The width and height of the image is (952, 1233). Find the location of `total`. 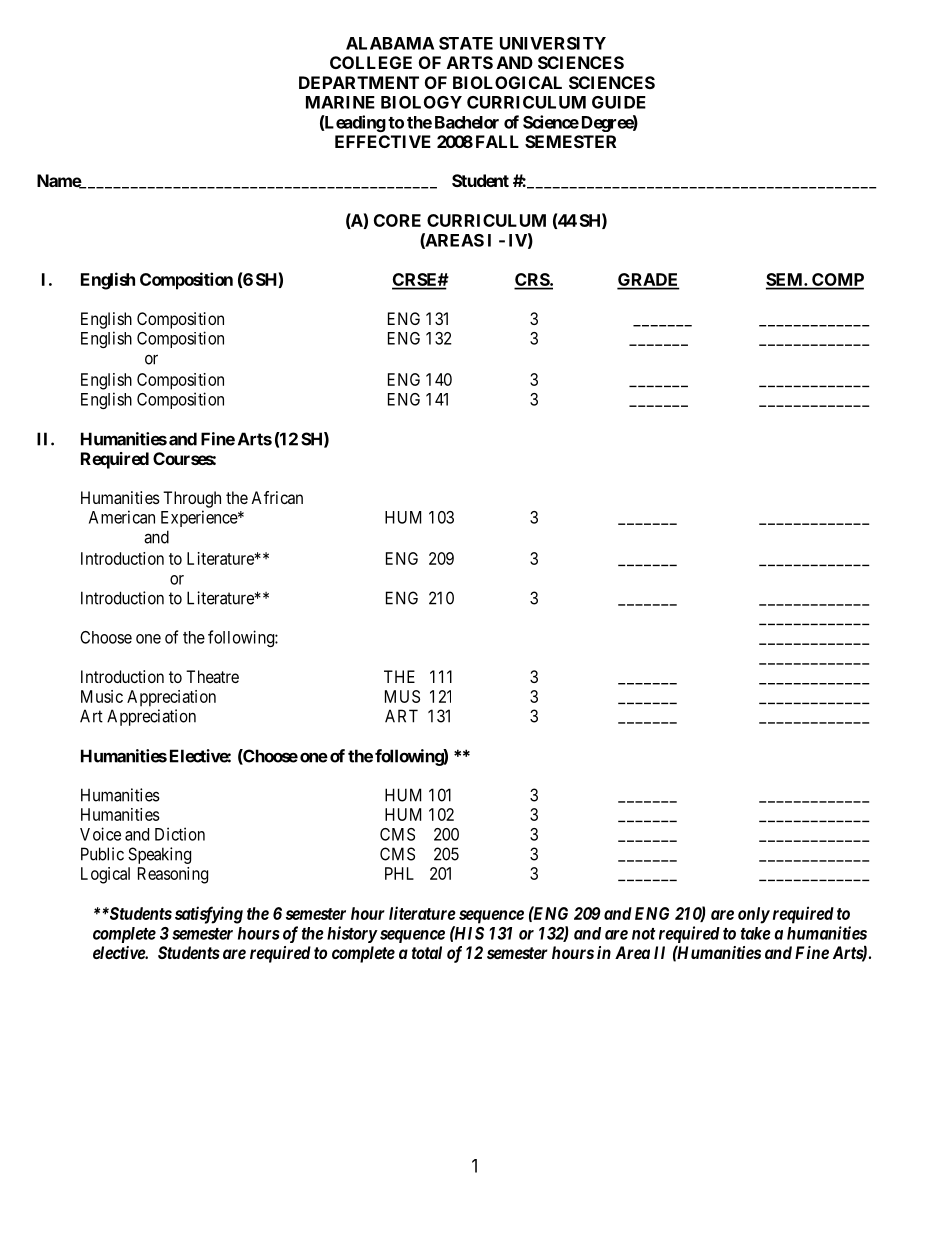

total is located at coordinates (427, 952).
